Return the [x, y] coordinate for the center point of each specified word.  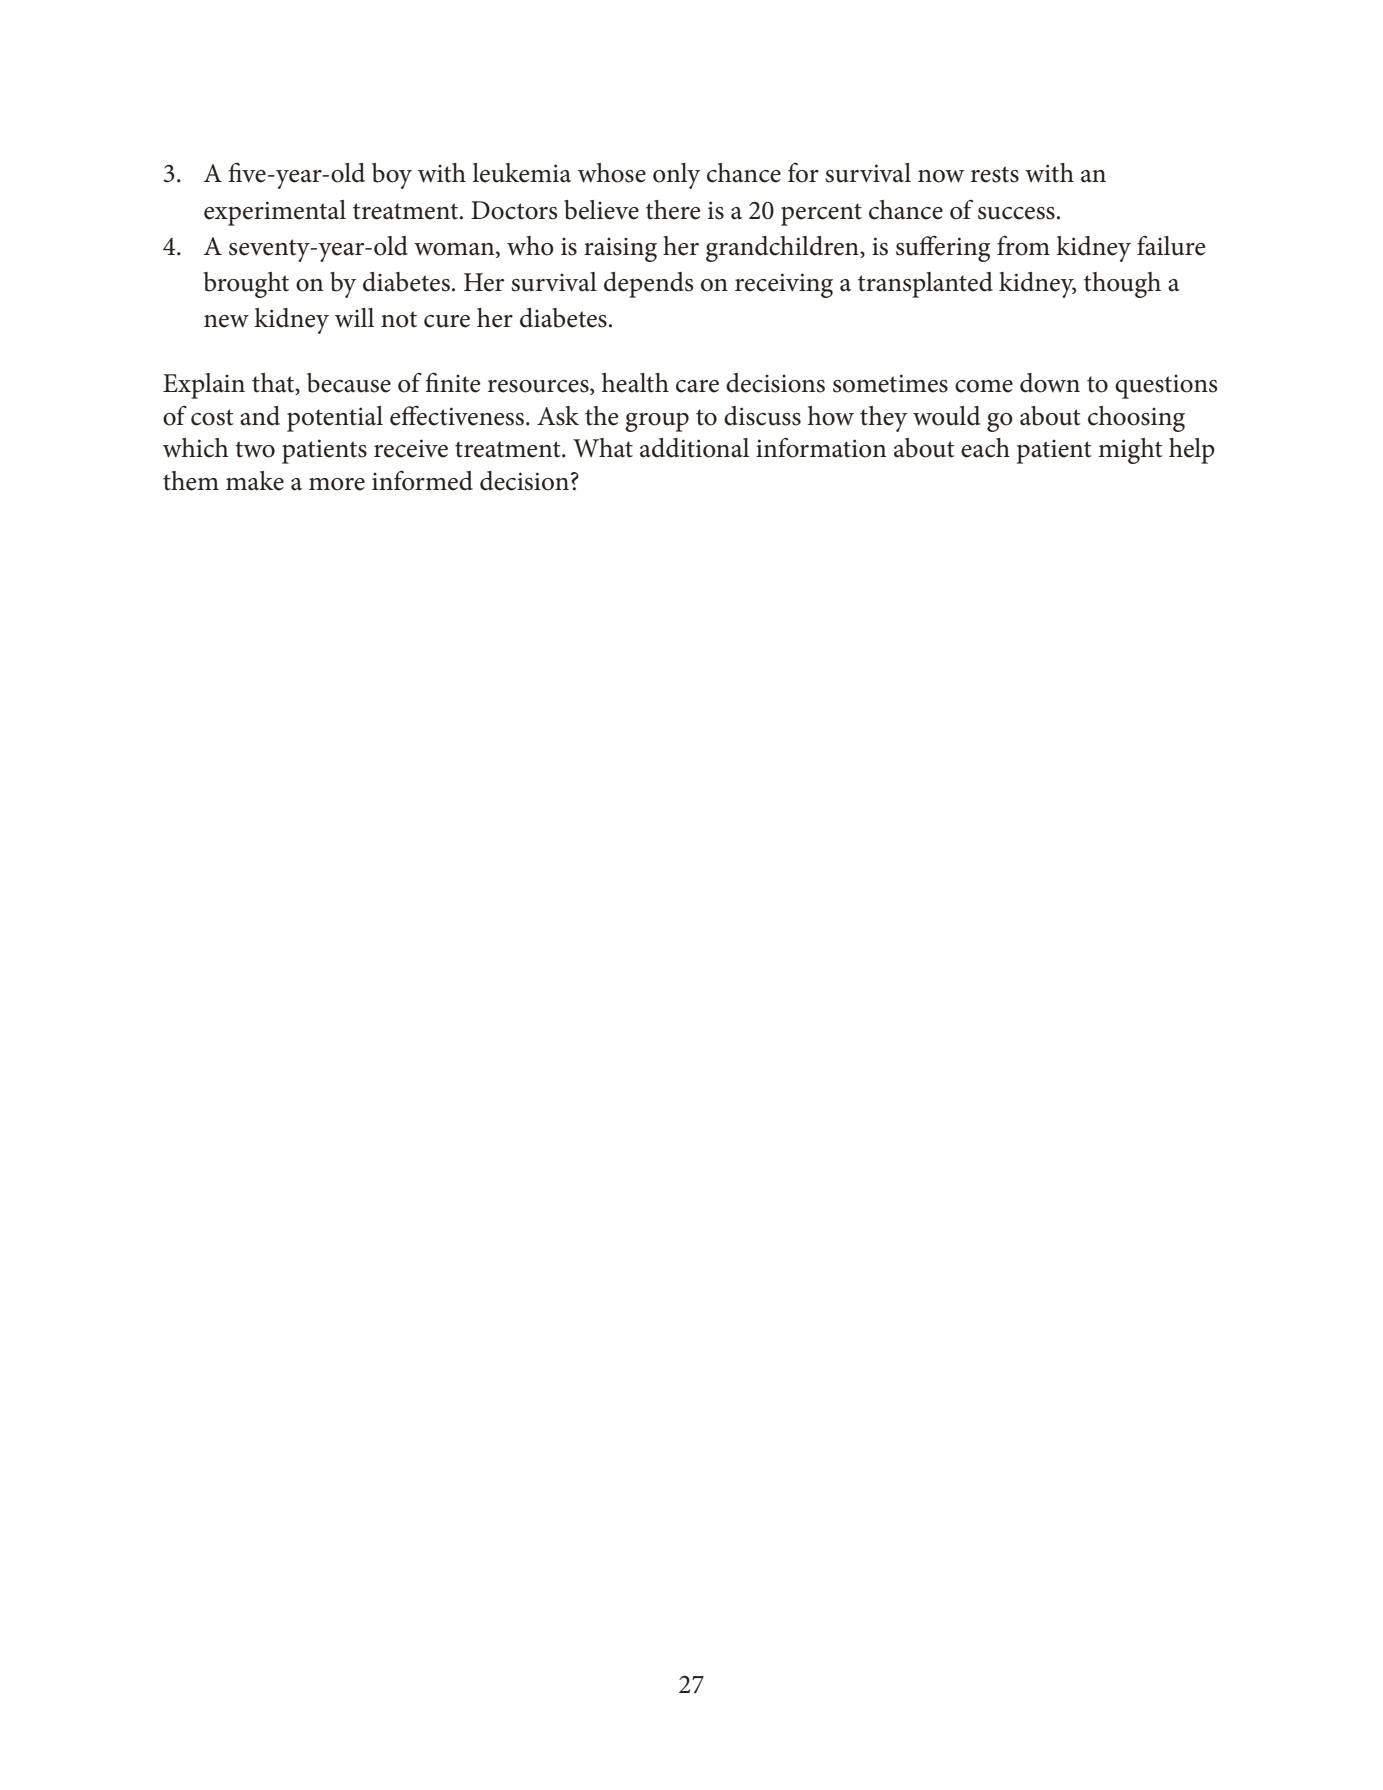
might [1130, 451]
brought [246, 285]
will [354, 318]
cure [447, 321]
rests [995, 174]
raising [620, 250]
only [677, 176]
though [1122, 285]
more [337, 484]
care [697, 386]
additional [694, 448]
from [1023, 245]
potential [335, 419]
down [1050, 383]
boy [392, 176]
